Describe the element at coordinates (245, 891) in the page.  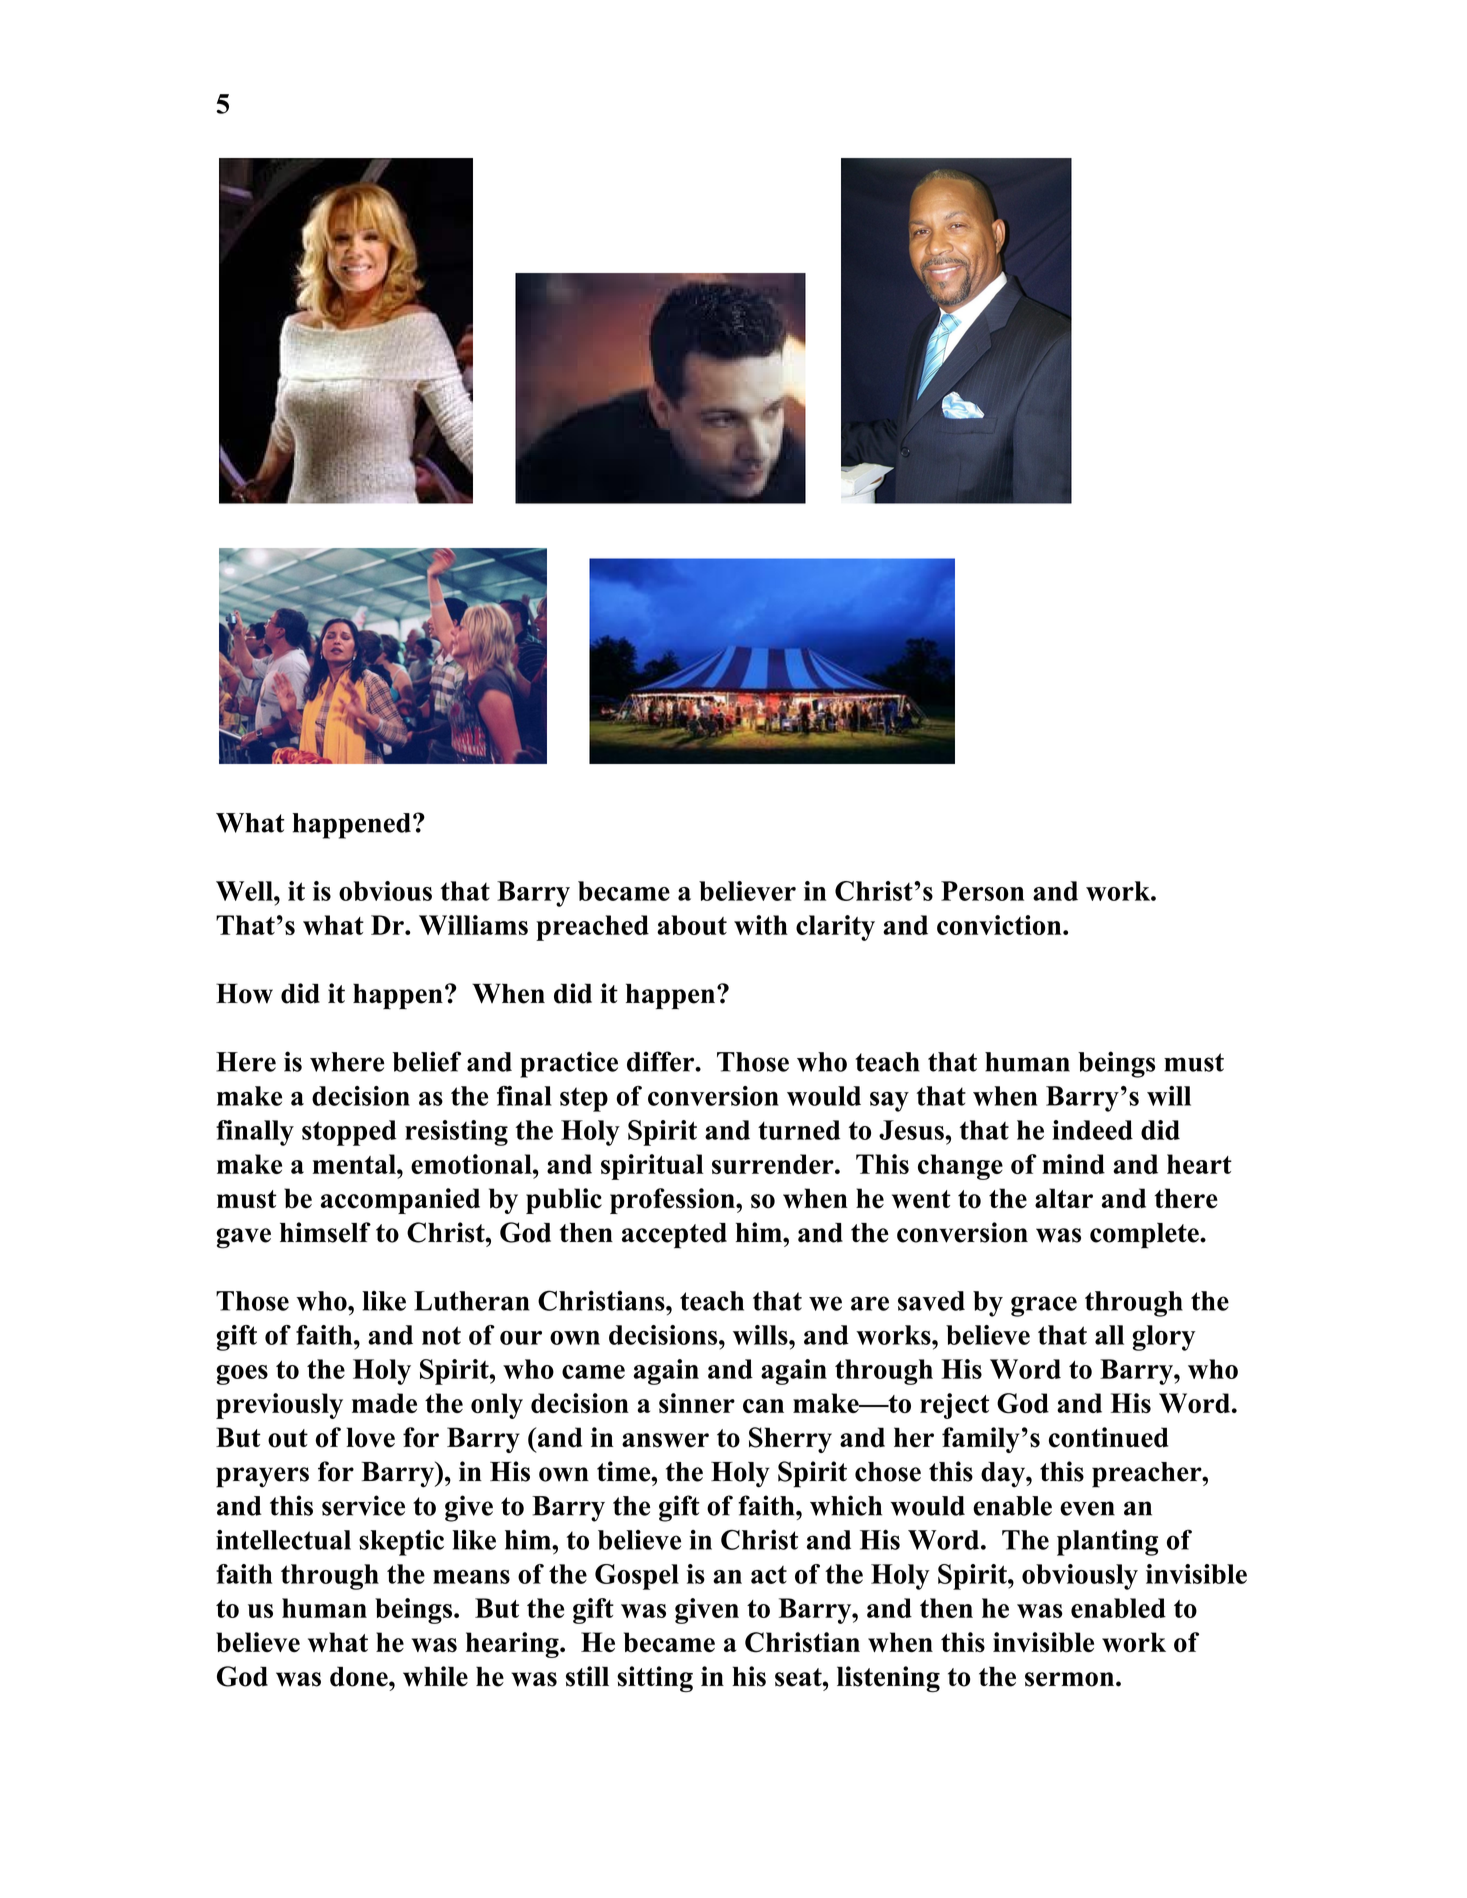
I see `Well` at that location.
